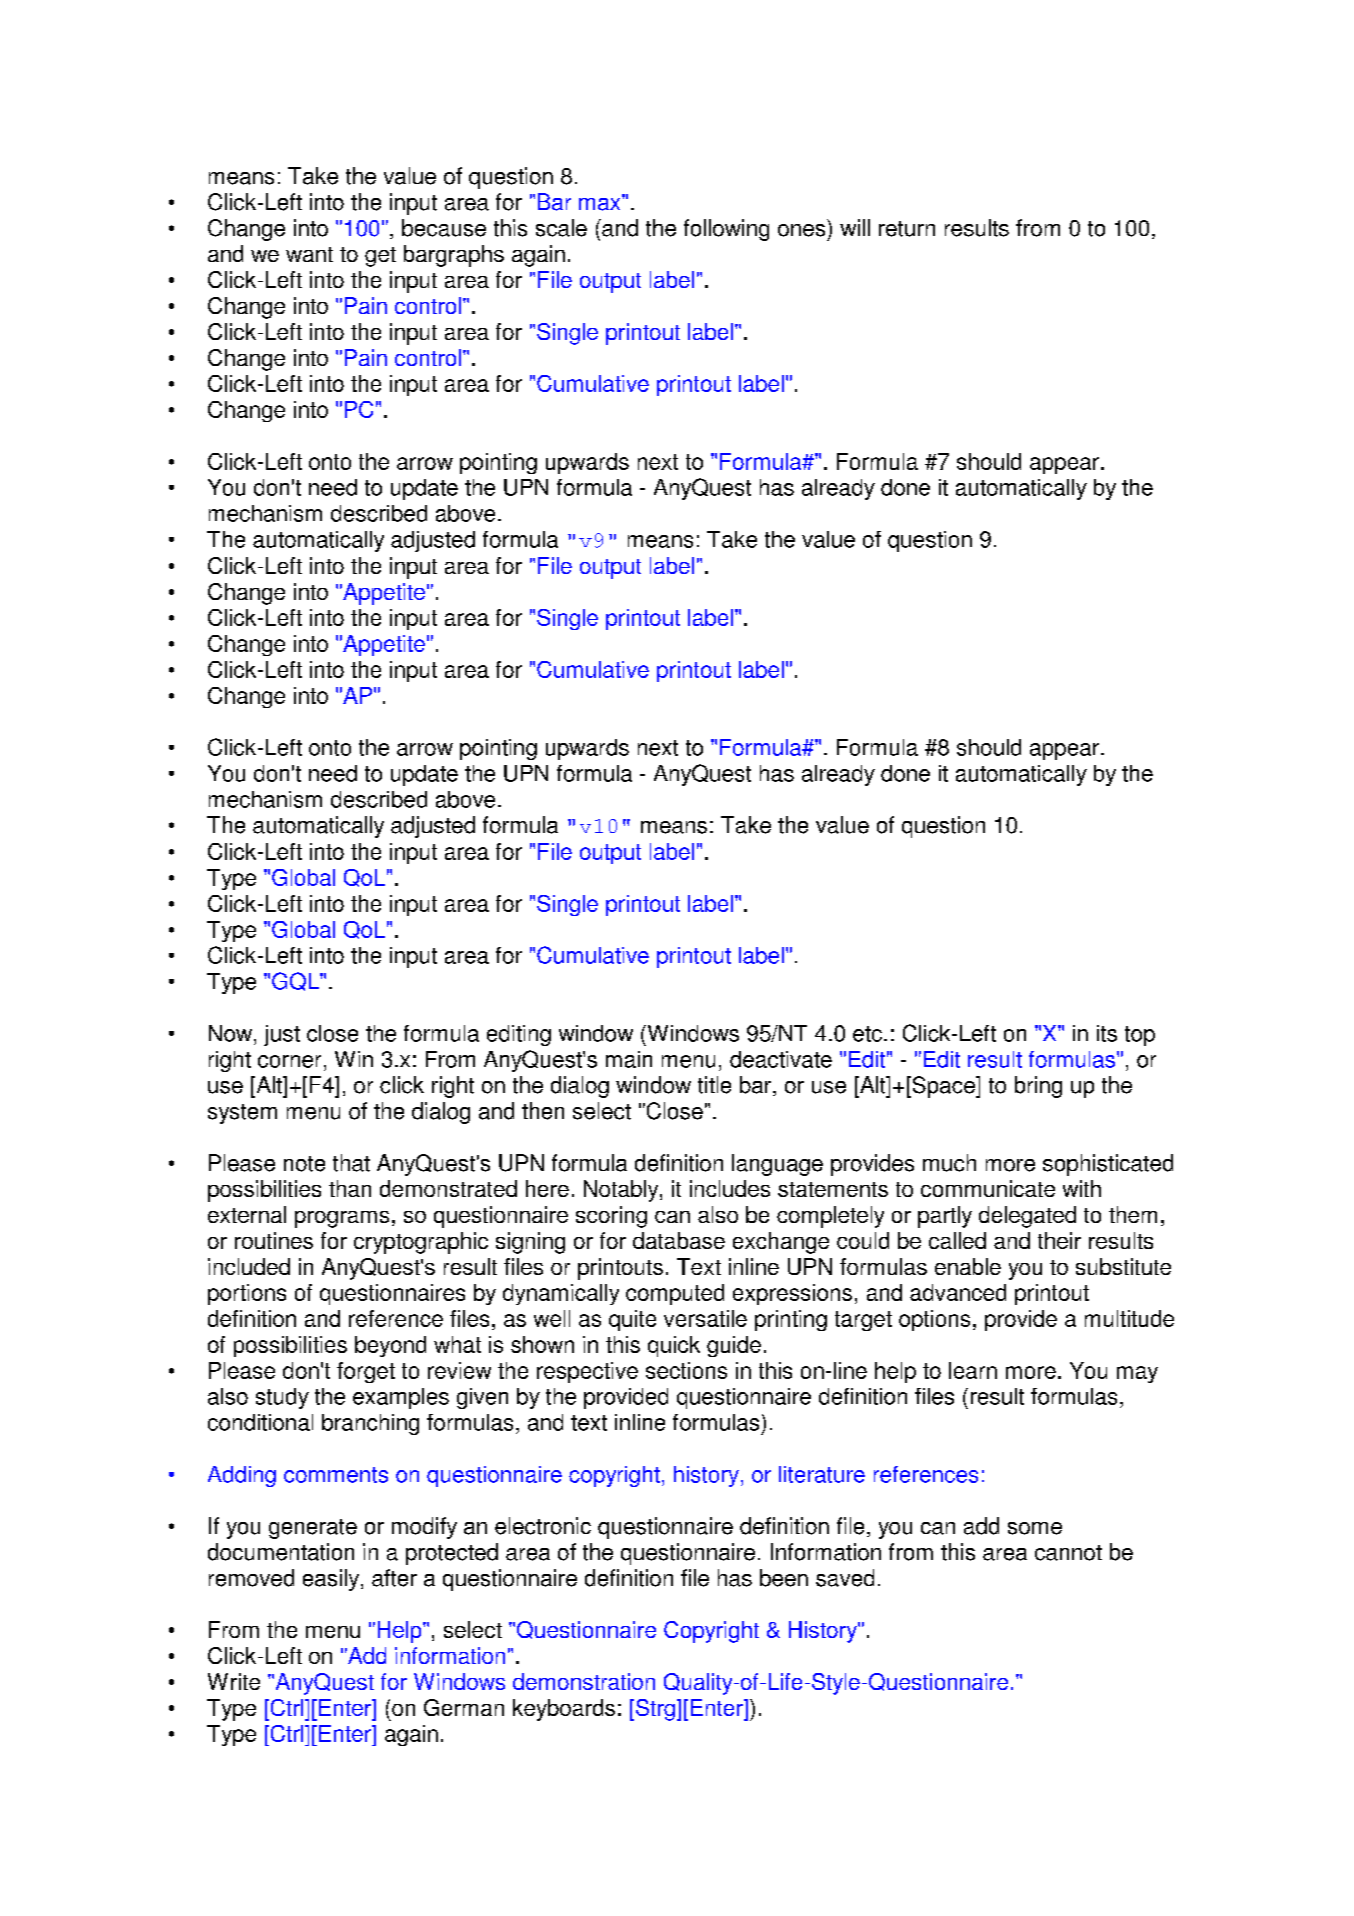 This image has height=1916, width=1354. What do you see at coordinates (907, 229) in the image?
I see `return` at bounding box center [907, 229].
